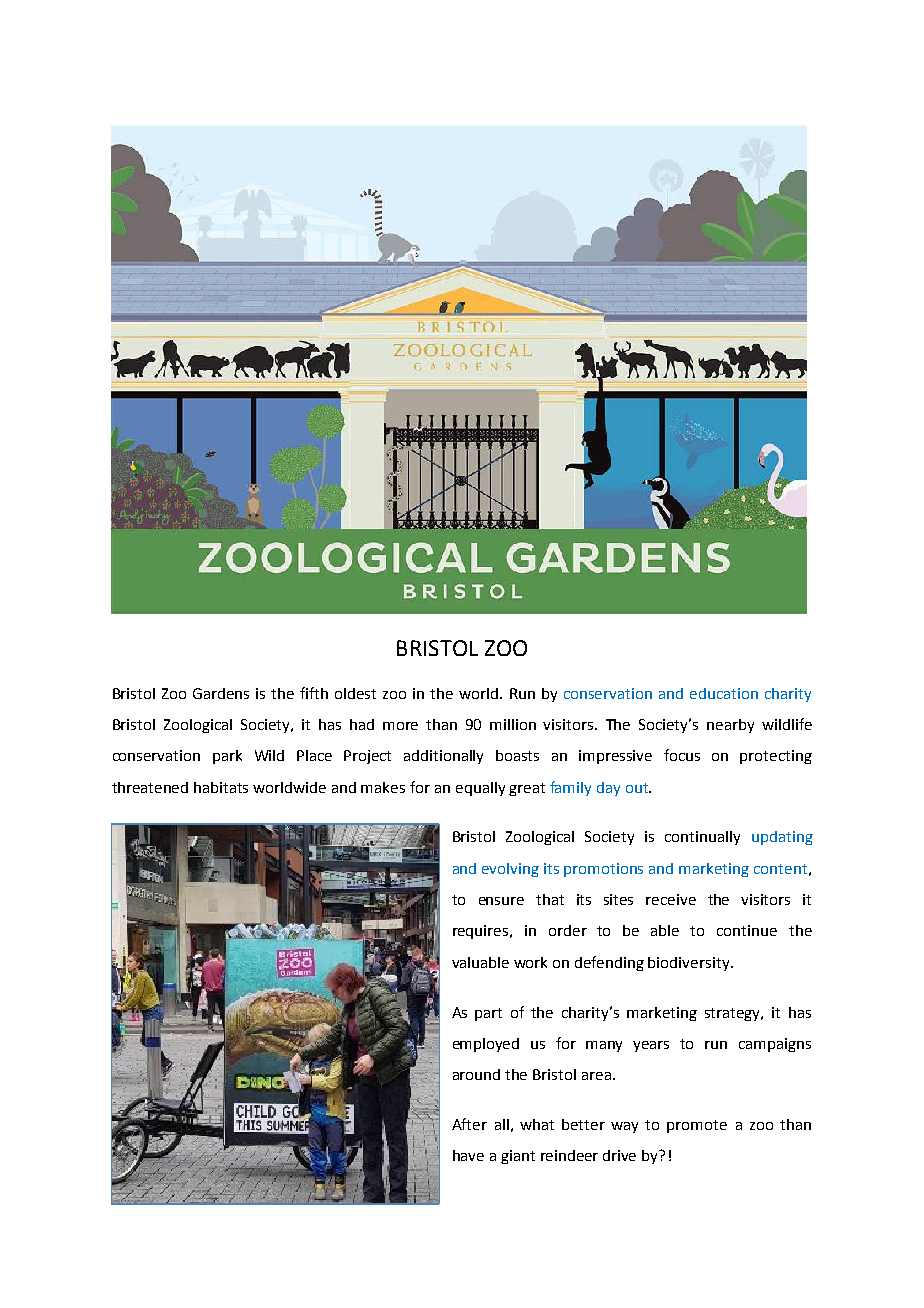 The height and width of the page is (1308, 924). I want to click on have, so click(468, 1155).
